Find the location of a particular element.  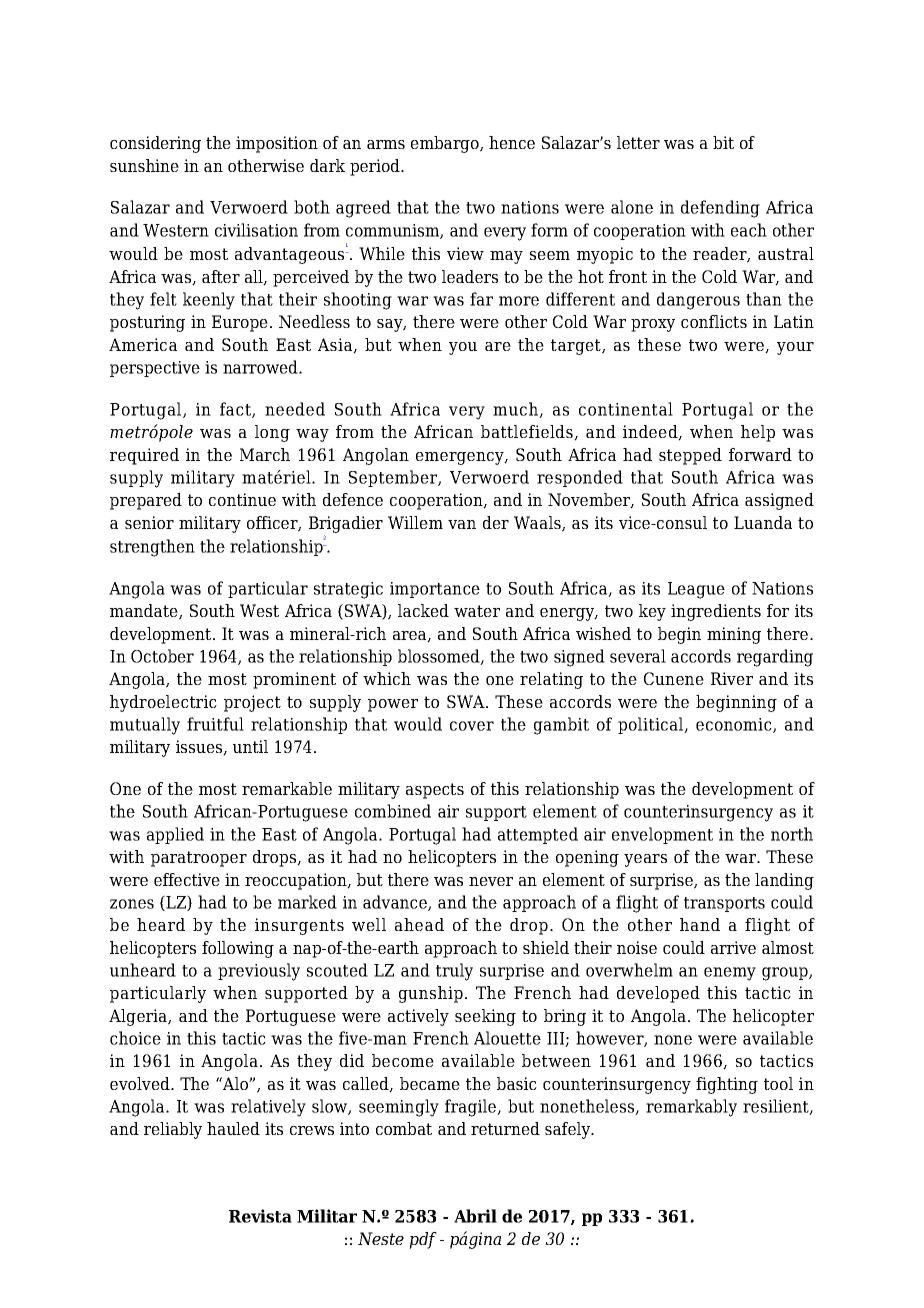

Revista is located at coordinates (260, 1216).
